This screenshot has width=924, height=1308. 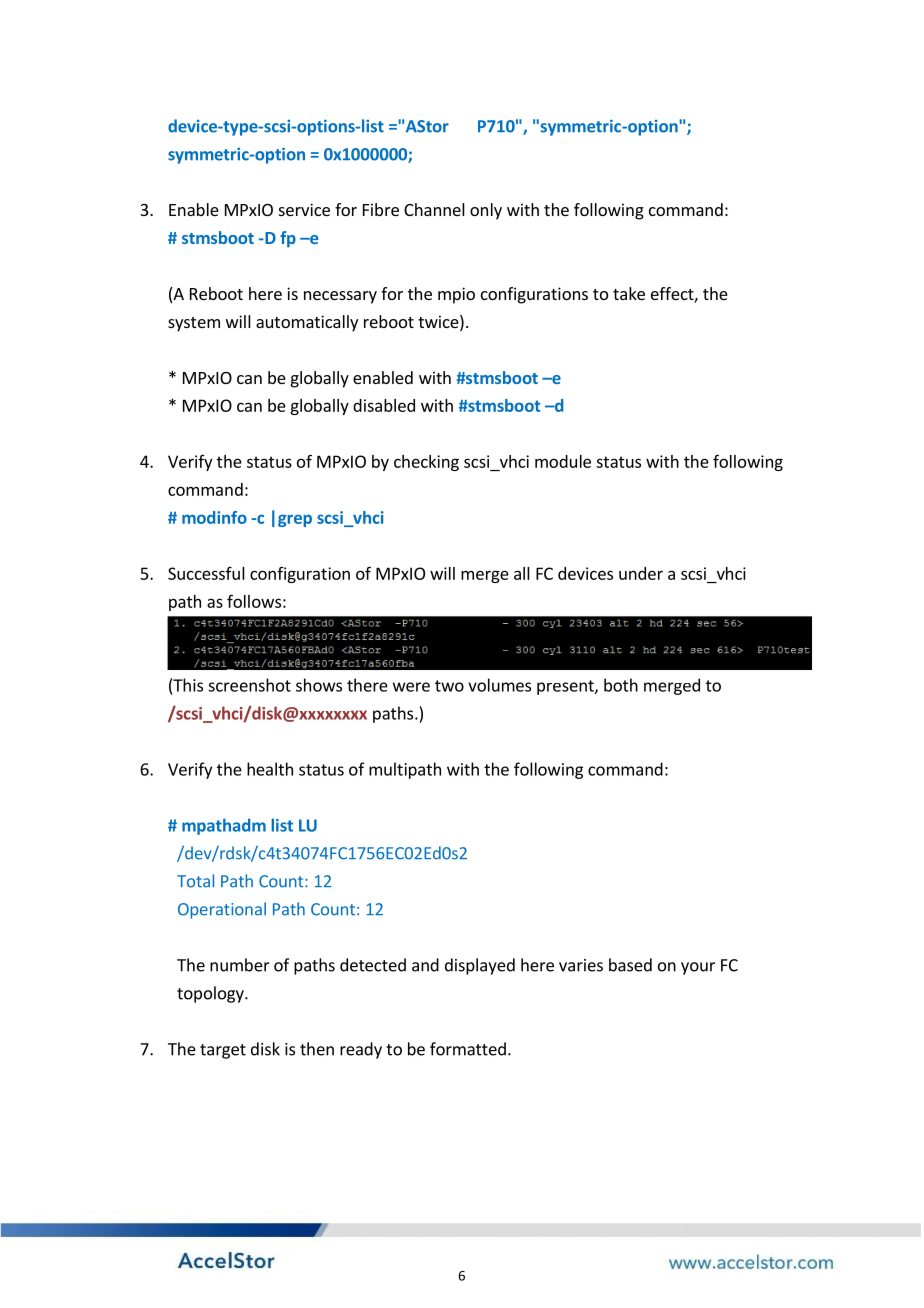 What do you see at coordinates (629, 293) in the screenshot?
I see `take` at bounding box center [629, 293].
